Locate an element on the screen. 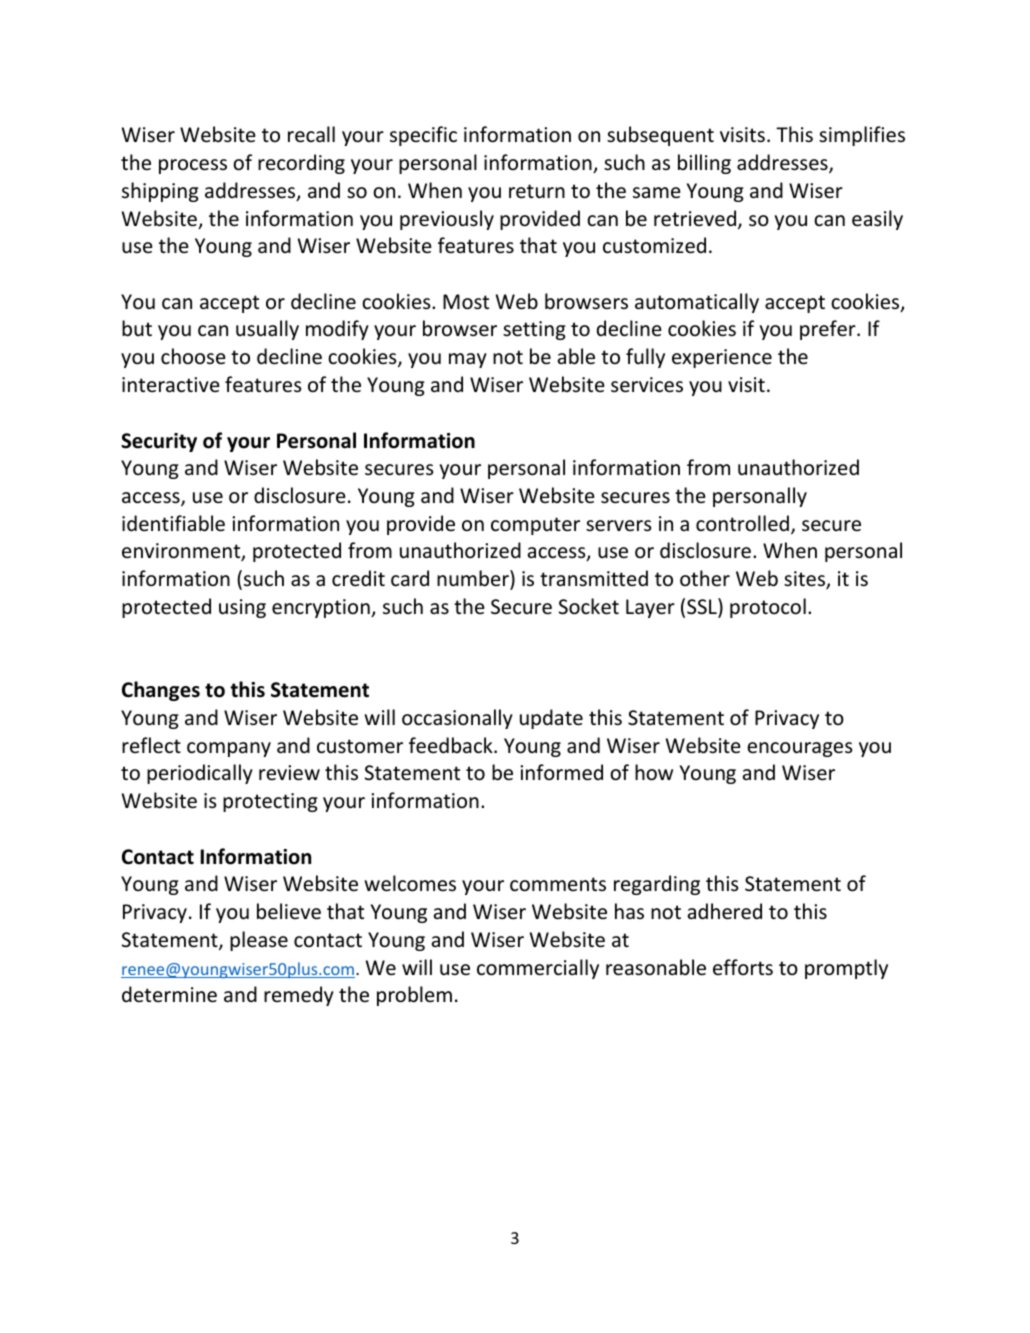  billing is located at coordinates (704, 164).
